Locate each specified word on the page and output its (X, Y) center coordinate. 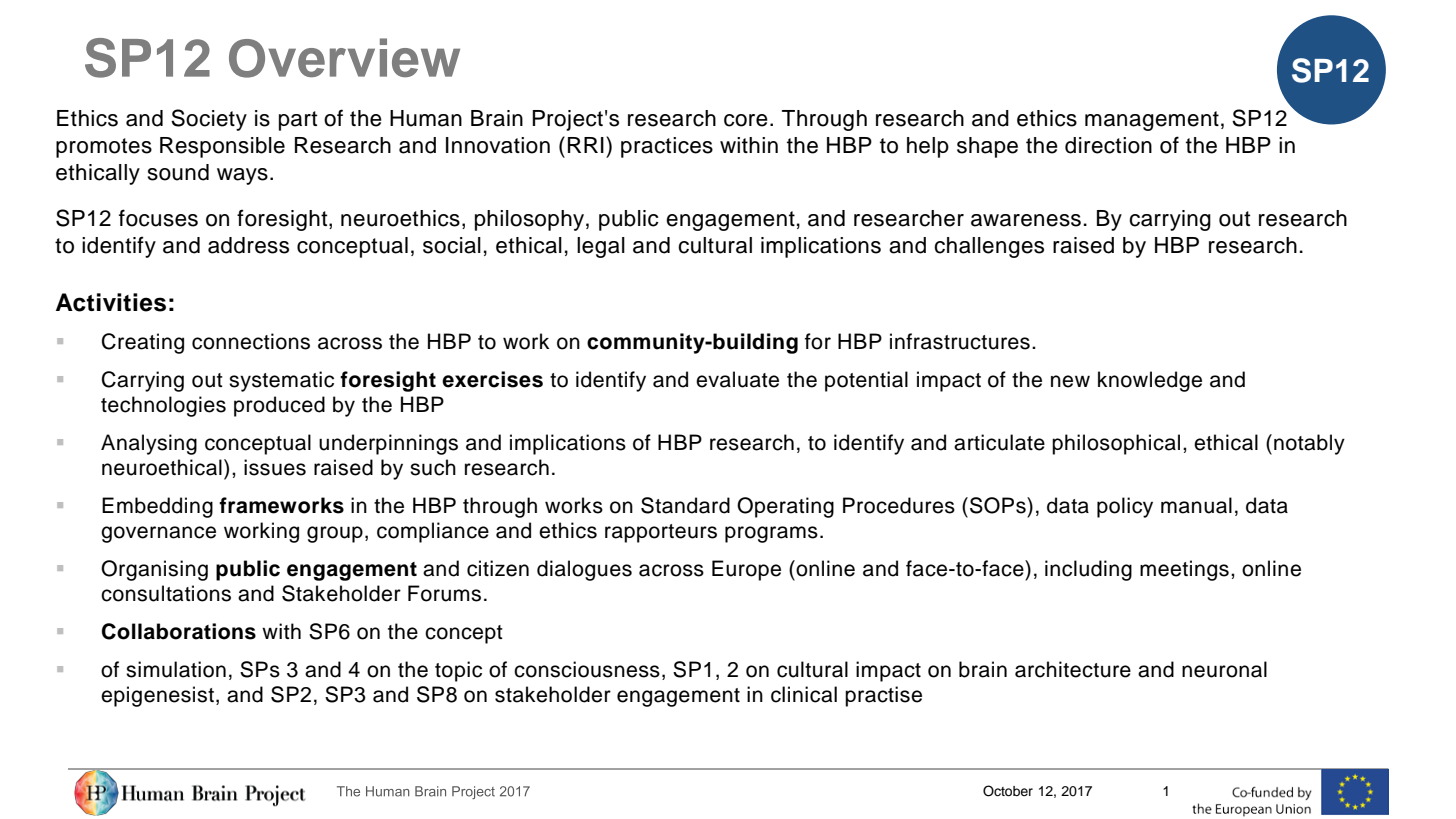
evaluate (737, 379)
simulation (176, 669)
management (1152, 121)
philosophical (1116, 444)
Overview (344, 58)
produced (279, 406)
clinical (804, 694)
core (746, 120)
